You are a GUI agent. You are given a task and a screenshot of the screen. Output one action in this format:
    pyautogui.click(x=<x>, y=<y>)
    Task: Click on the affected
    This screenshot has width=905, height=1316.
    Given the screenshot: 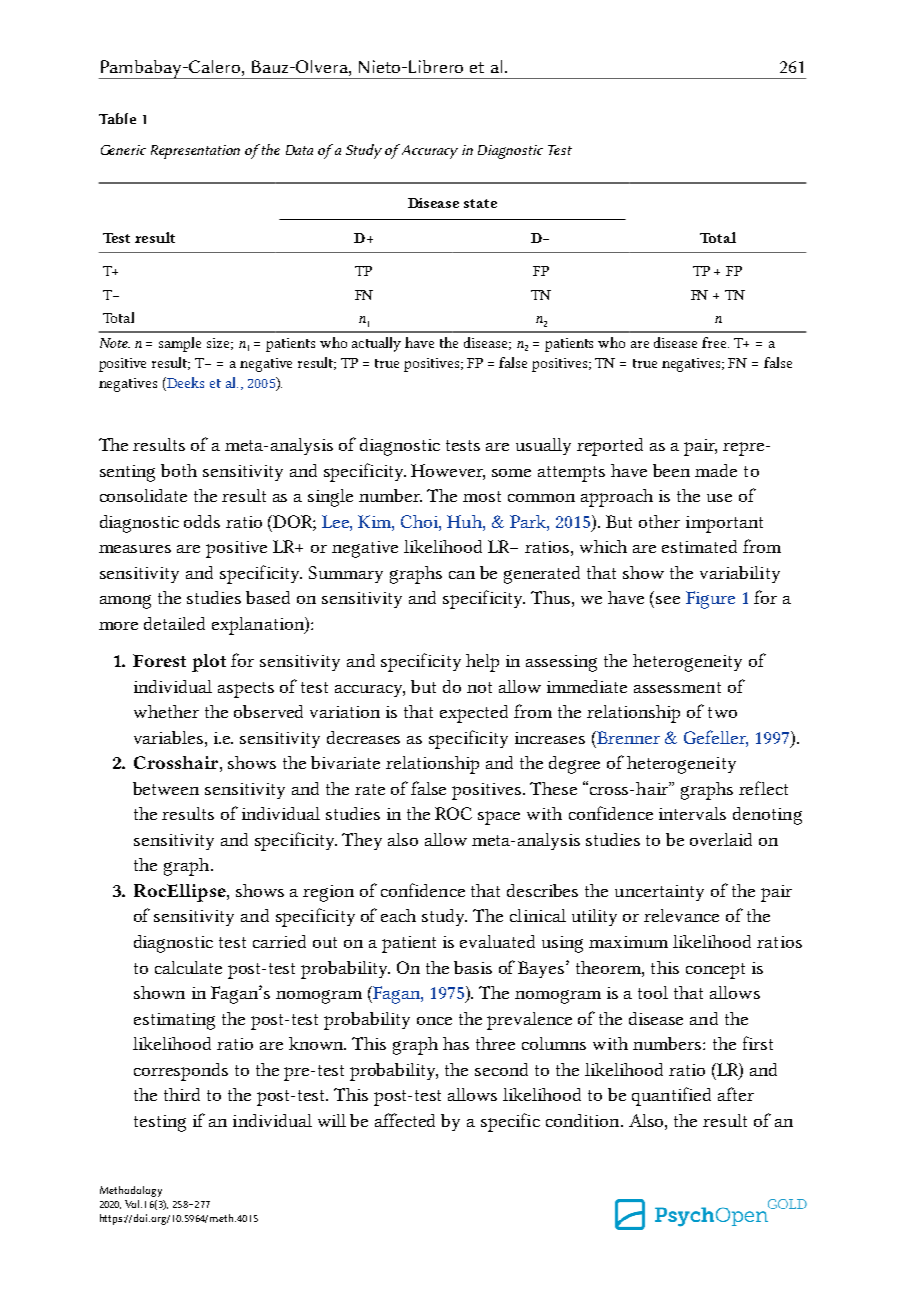 What is the action you would take?
    pyautogui.click(x=405, y=1120)
